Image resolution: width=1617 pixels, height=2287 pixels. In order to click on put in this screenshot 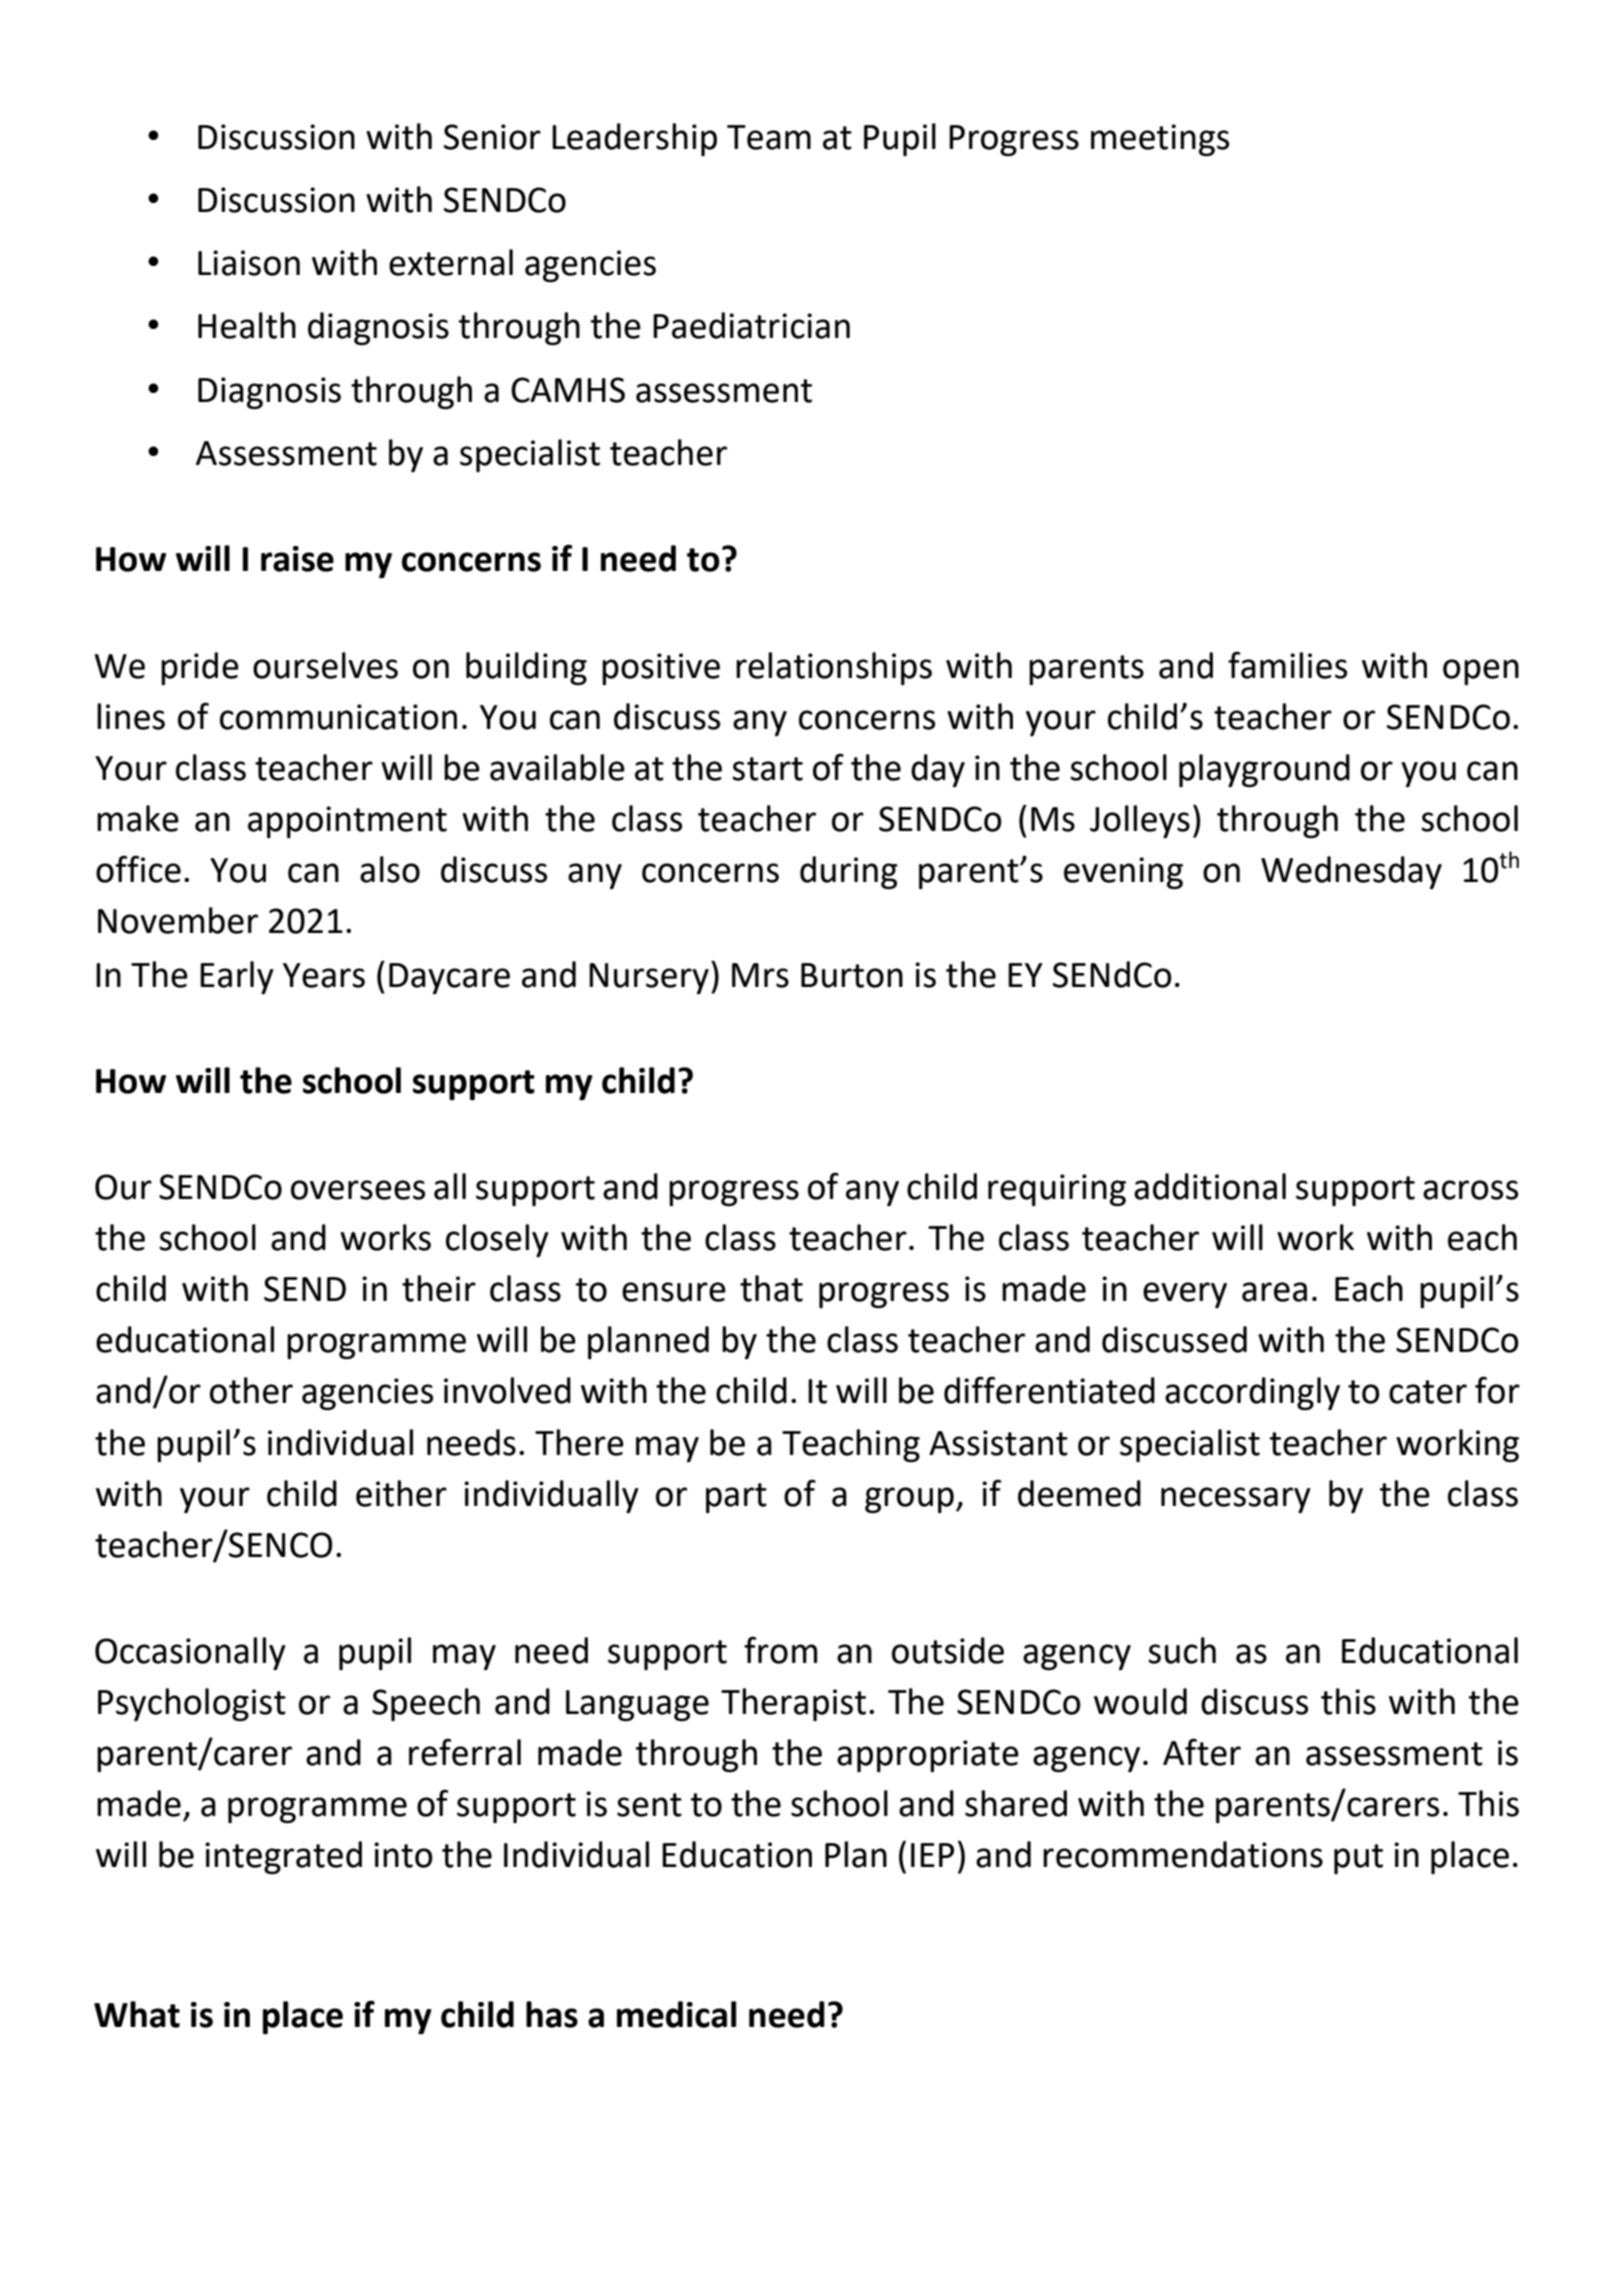, I will do `click(1358, 1859)`.
